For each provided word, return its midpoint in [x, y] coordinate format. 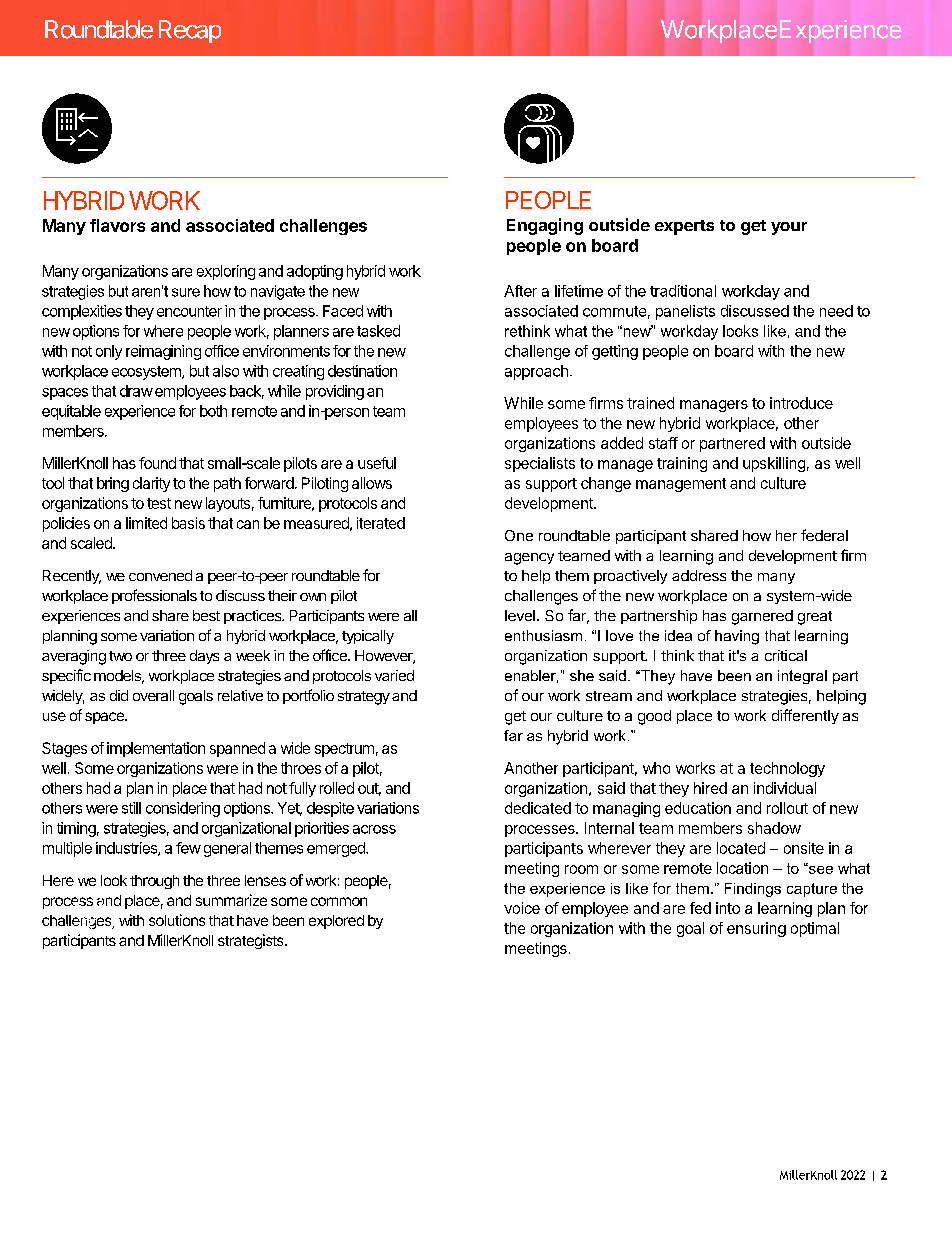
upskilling [774, 464]
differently [805, 716]
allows [372, 483]
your [789, 228]
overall [153, 695]
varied [394, 675]
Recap [190, 31]
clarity [151, 484]
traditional [683, 291]
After [520, 291]
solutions [177, 920]
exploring [226, 272]
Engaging [545, 226]
